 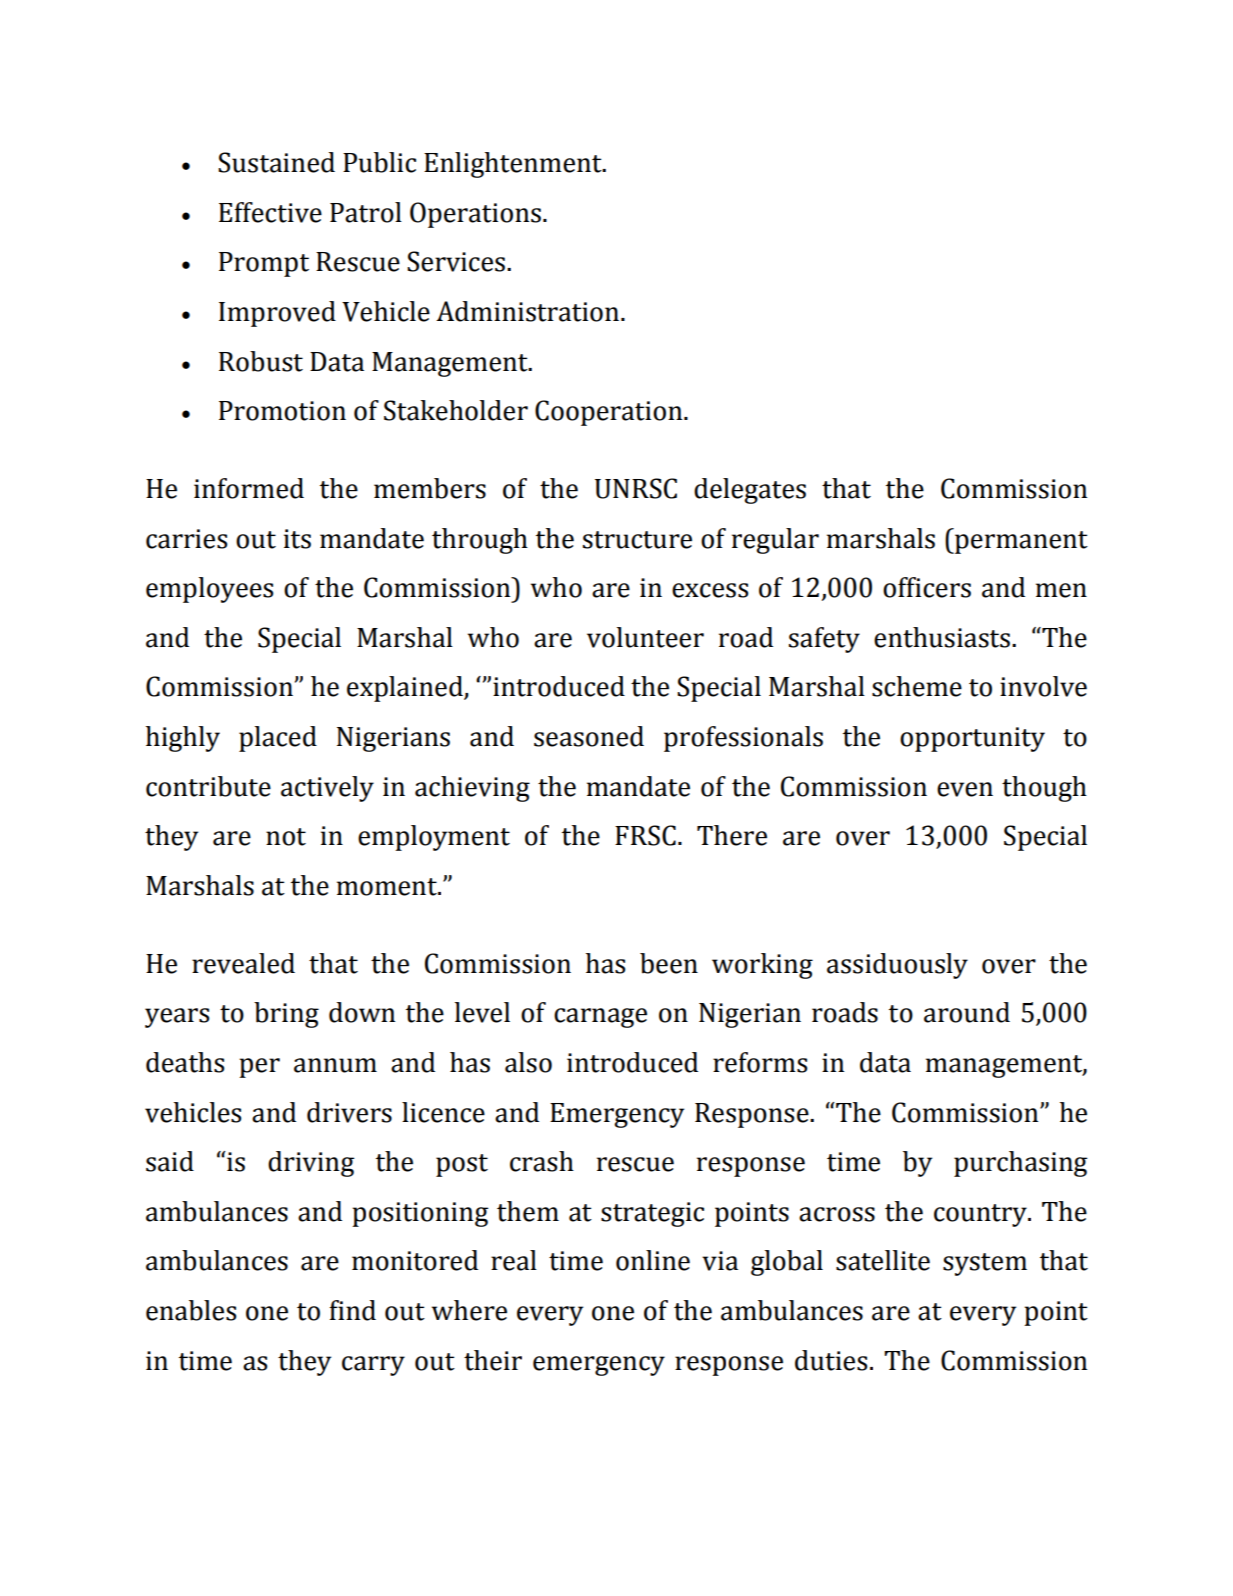 I want to click on permanent, so click(x=1020, y=542).
